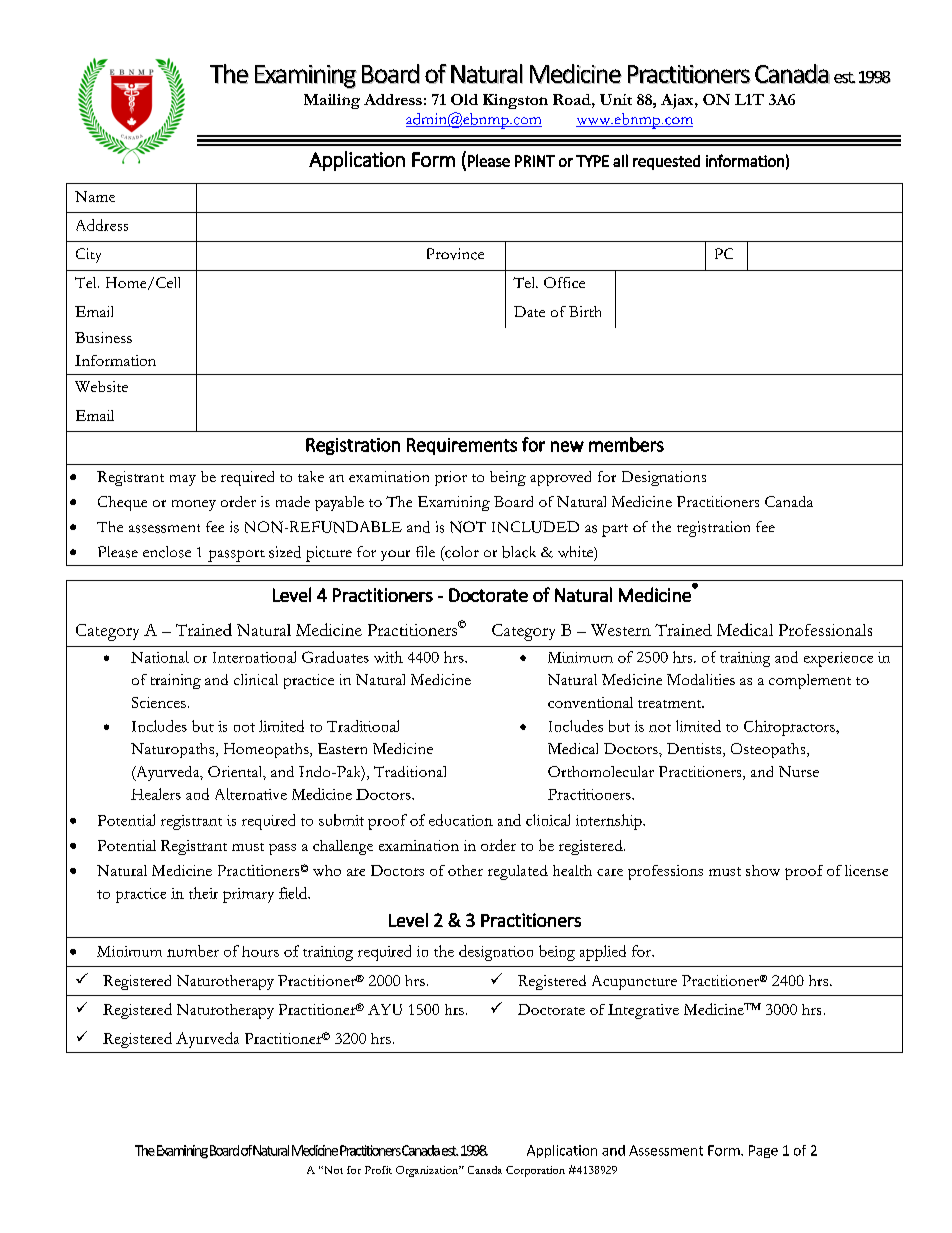  What do you see at coordinates (763, 870) in the document?
I see `show` at bounding box center [763, 870].
